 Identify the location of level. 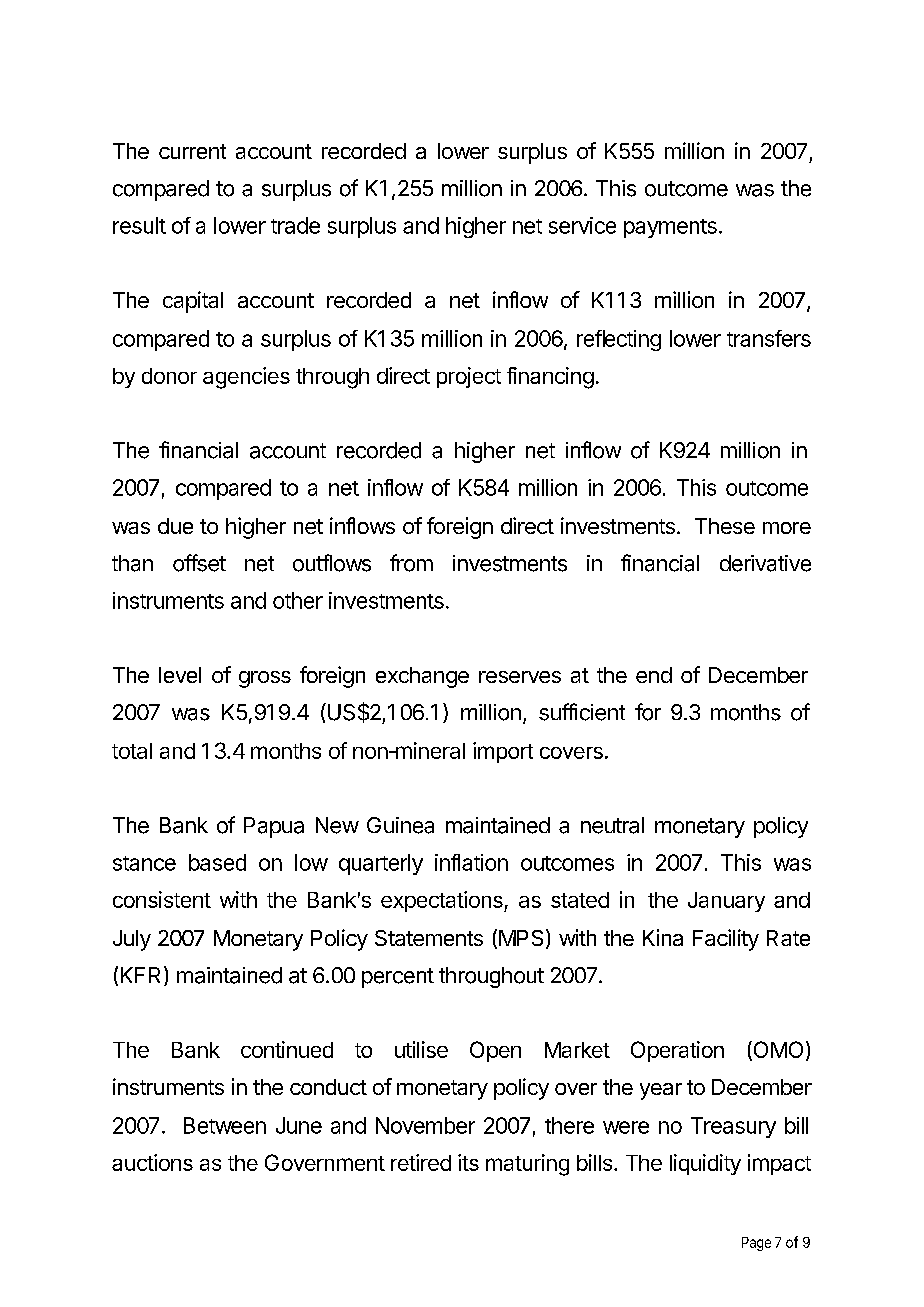
(180, 675).
